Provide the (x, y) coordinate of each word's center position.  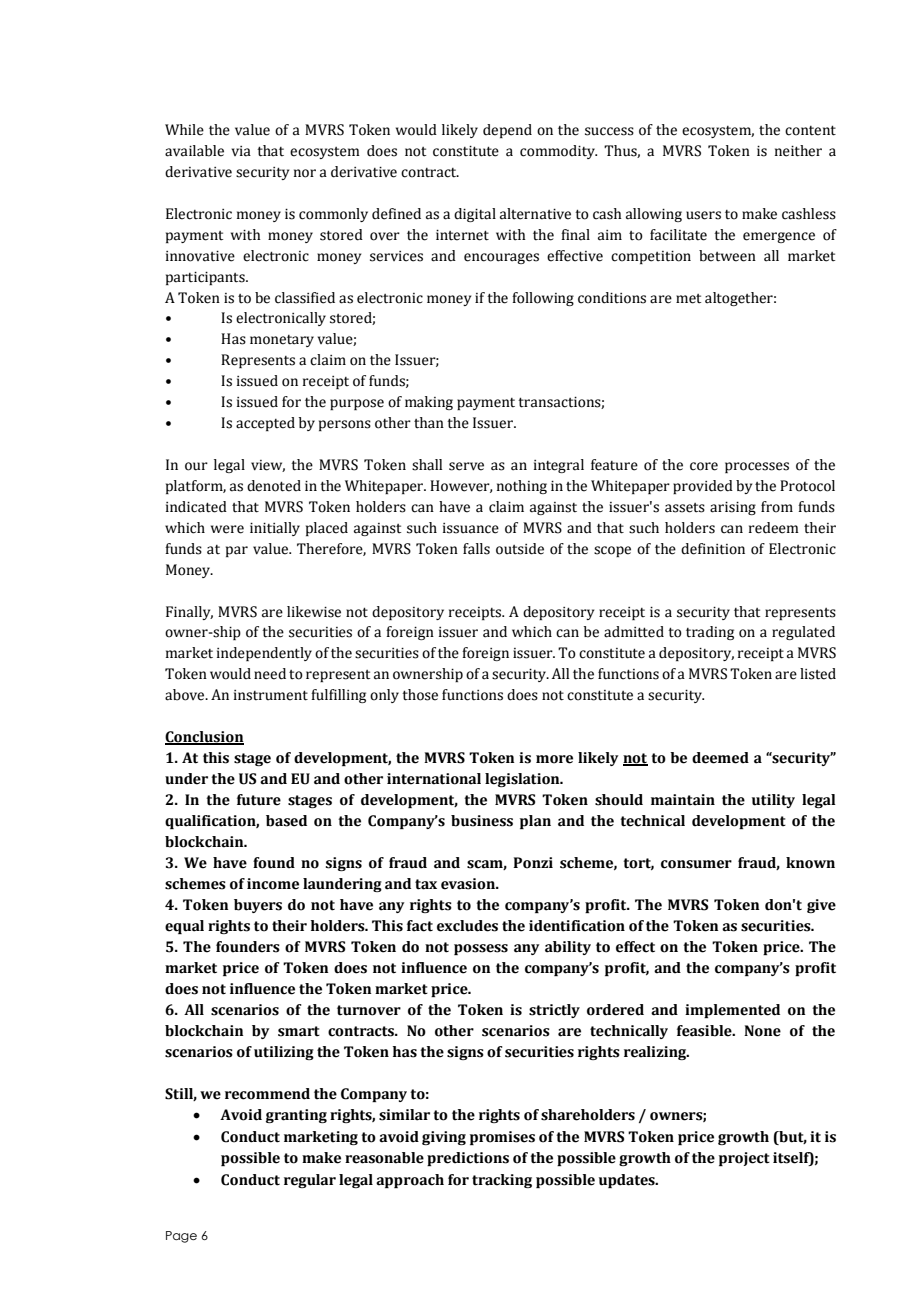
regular (310, 1181)
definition (713, 549)
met (688, 299)
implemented (732, 1011)
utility (773, 801)
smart (299, 1031)
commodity (558, 152)
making (429, 403)
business (482, 821)
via (241, 151)
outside (520, 549)
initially (275, 529)
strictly (554, 1011)
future (259, 800)
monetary (282, 341)
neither (798, 151)
